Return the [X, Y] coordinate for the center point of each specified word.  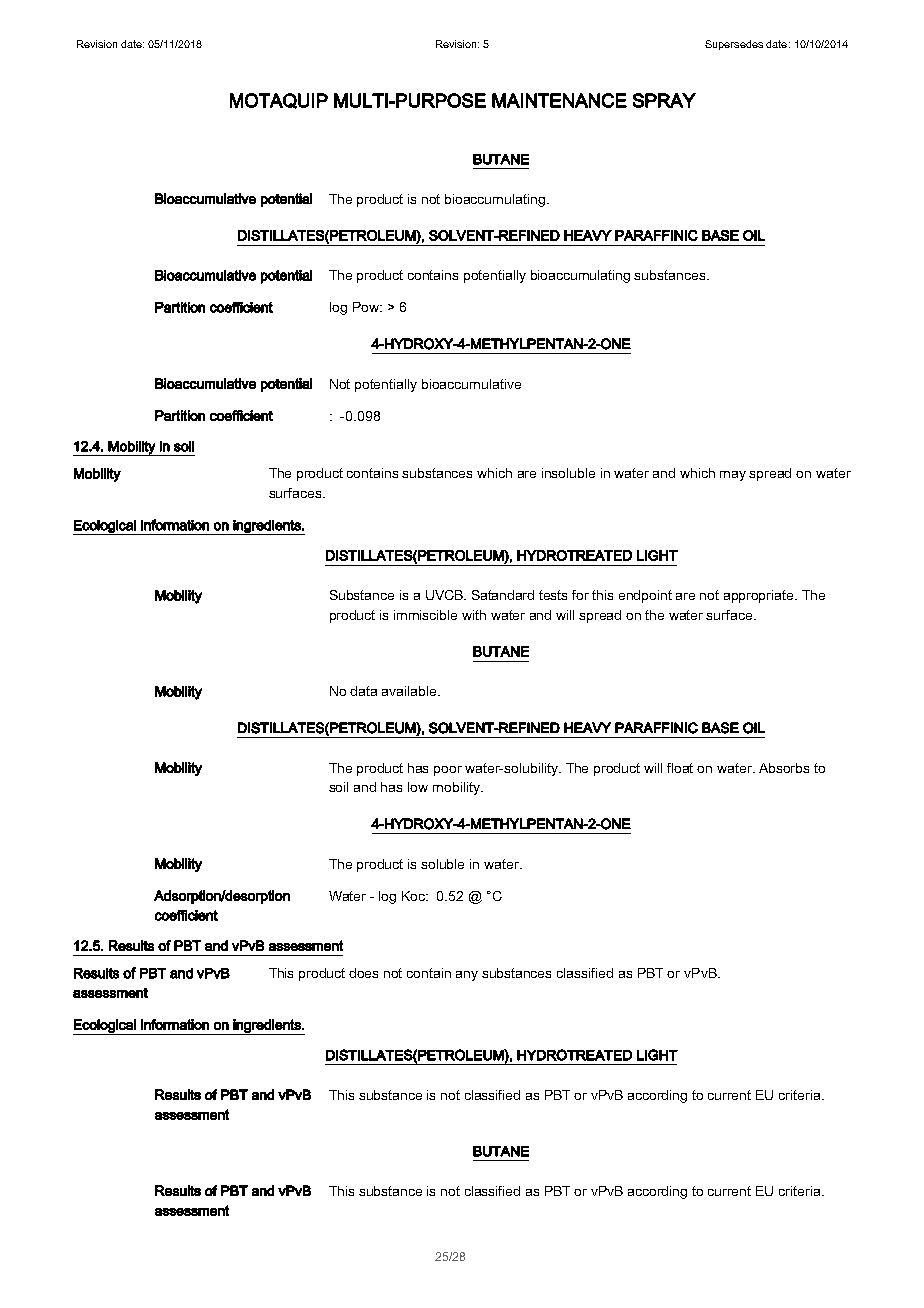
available [410, 691]
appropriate [760, 596]
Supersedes [734, 45]
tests [553, 595]
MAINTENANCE [559, 100]
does [363, 973]
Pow [367, 307]
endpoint [645, 596]
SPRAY [664, 100]
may [733, 476]
